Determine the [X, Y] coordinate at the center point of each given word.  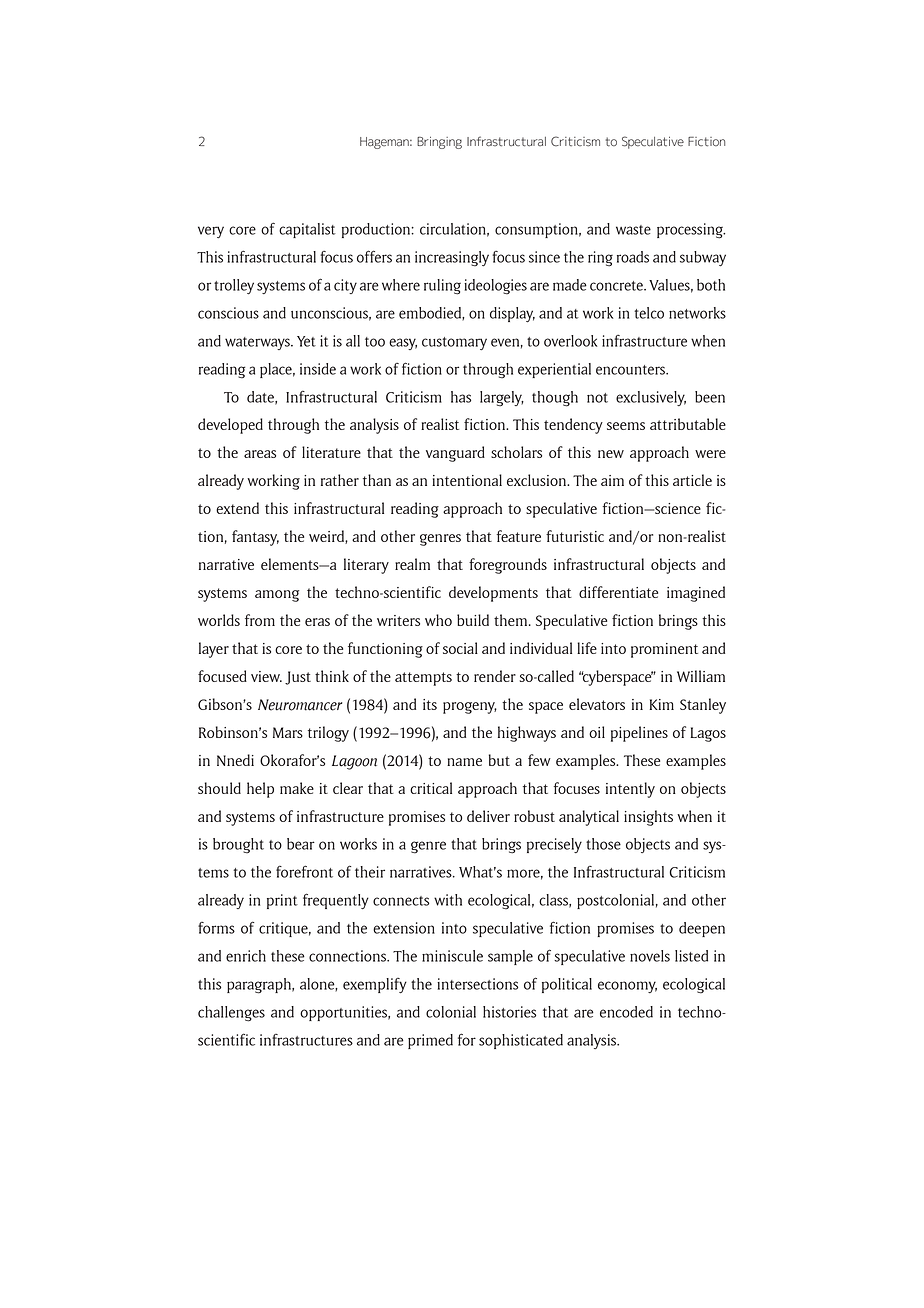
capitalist [307, 230]
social [460, 648]
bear [301, 844]
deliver [488, 816]
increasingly [452, 259]
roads [633, 257]
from [260, 620]
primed [430, 1041]
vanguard [455, 454]
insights [648, 818]
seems [626, 426]
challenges [231, 1014]
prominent [664, 650]
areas [260, 454]
